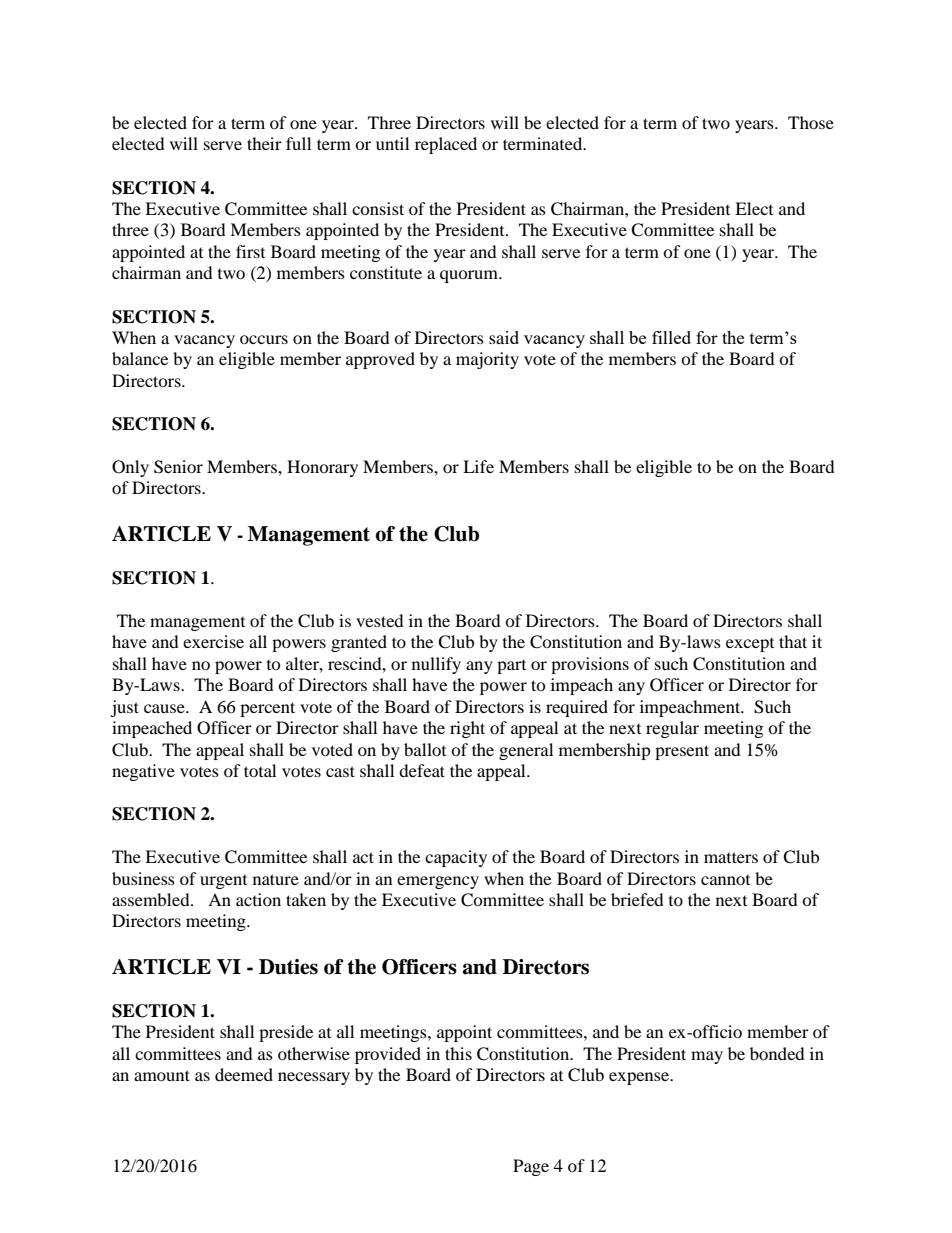 The image size is (952, 1233). Describe the element at coordinates (811, 122) in the page. I see `Those` at that location.
